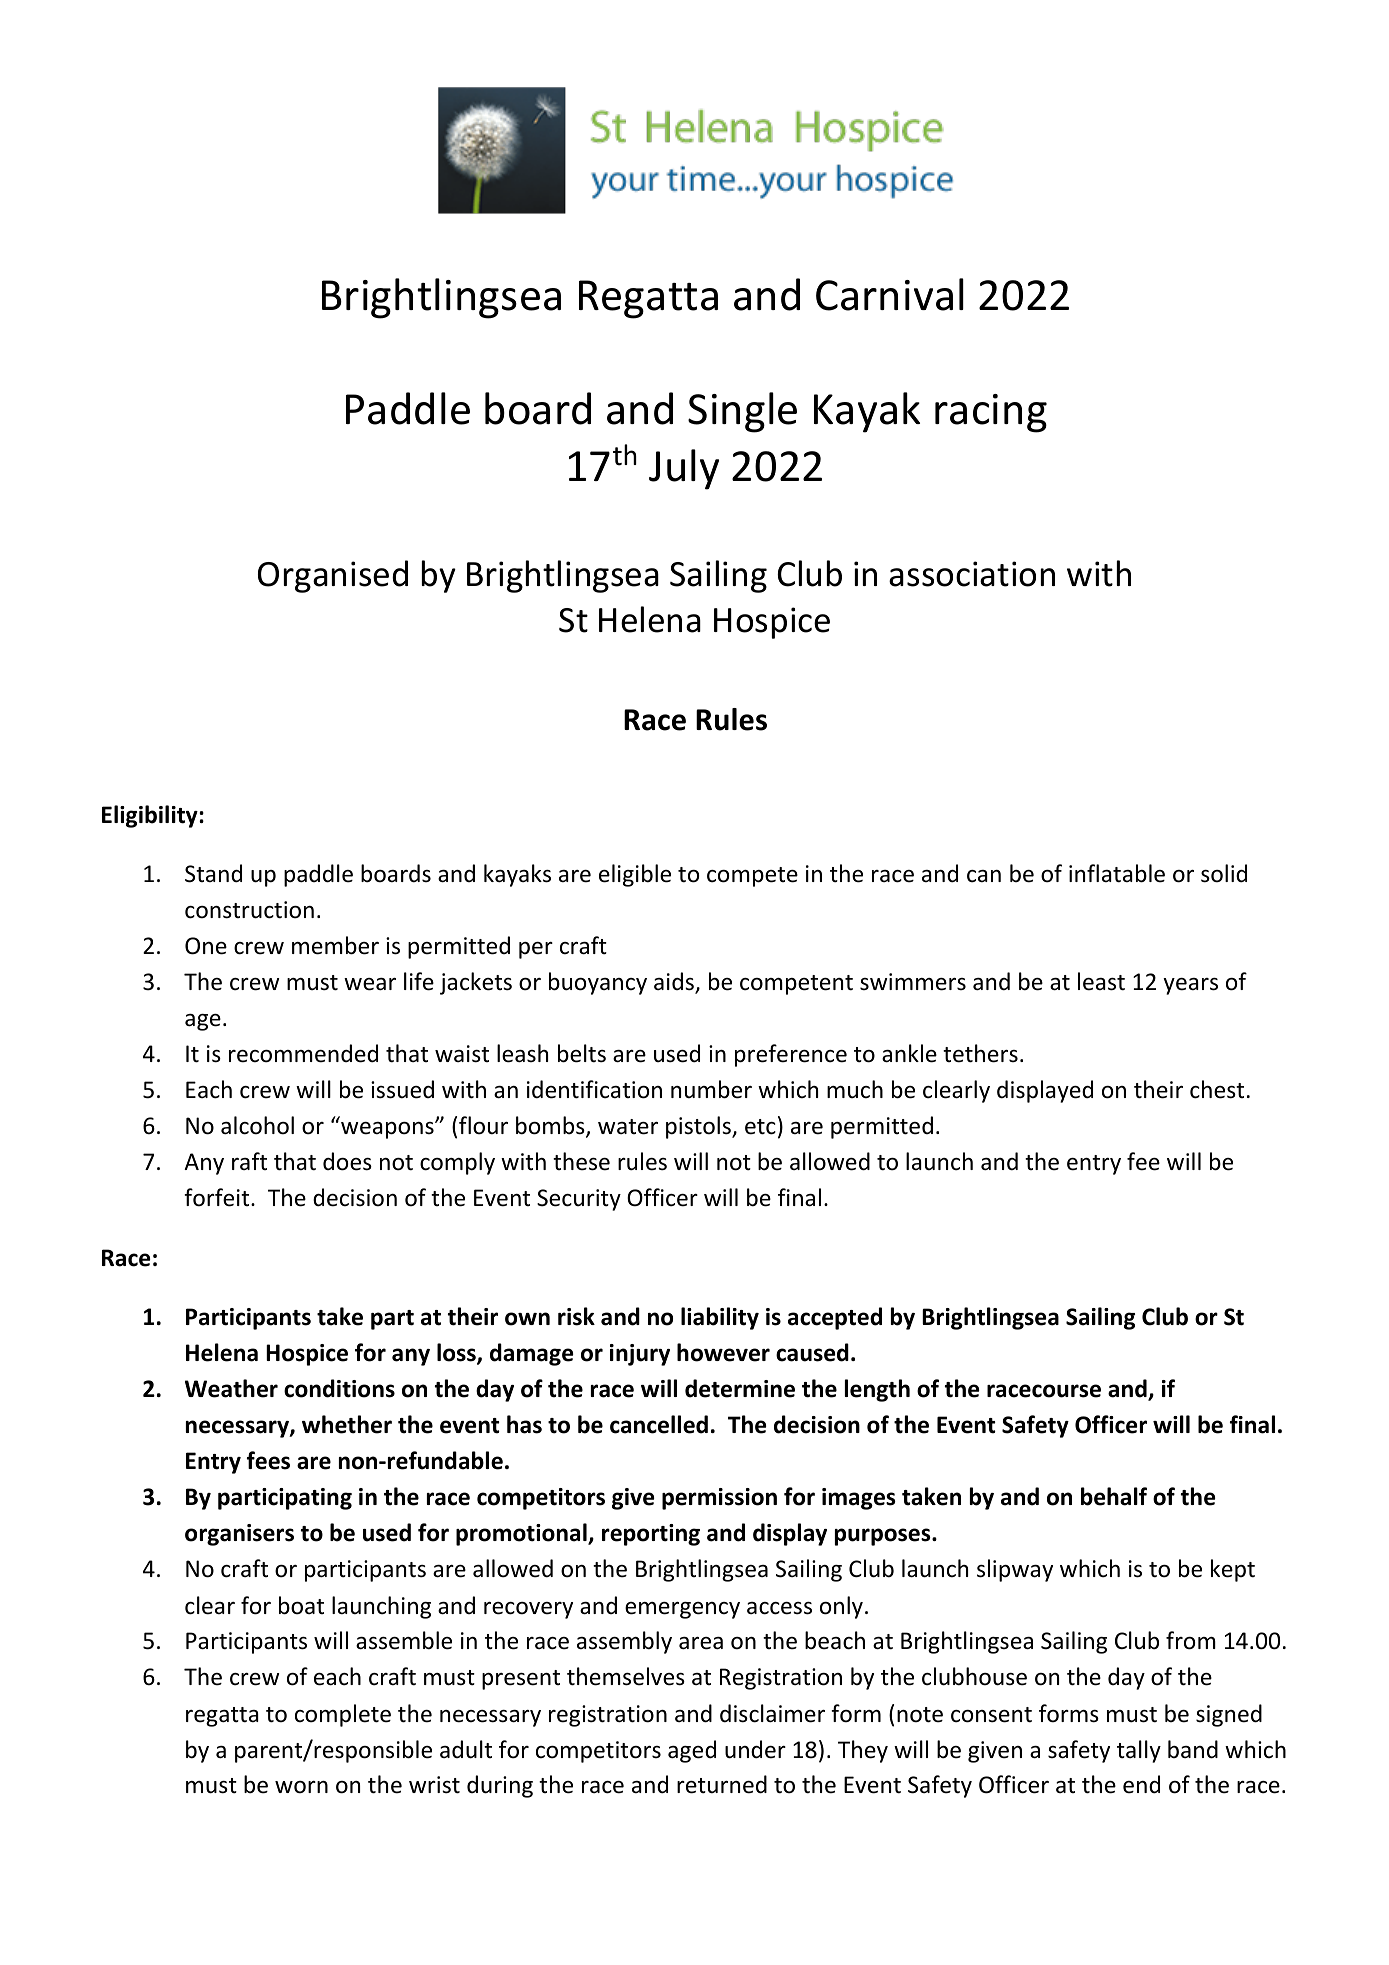 Image resolution: width=1389 pixels, height=1965 pixels. I want to click on aged, so click(692, 1751).
